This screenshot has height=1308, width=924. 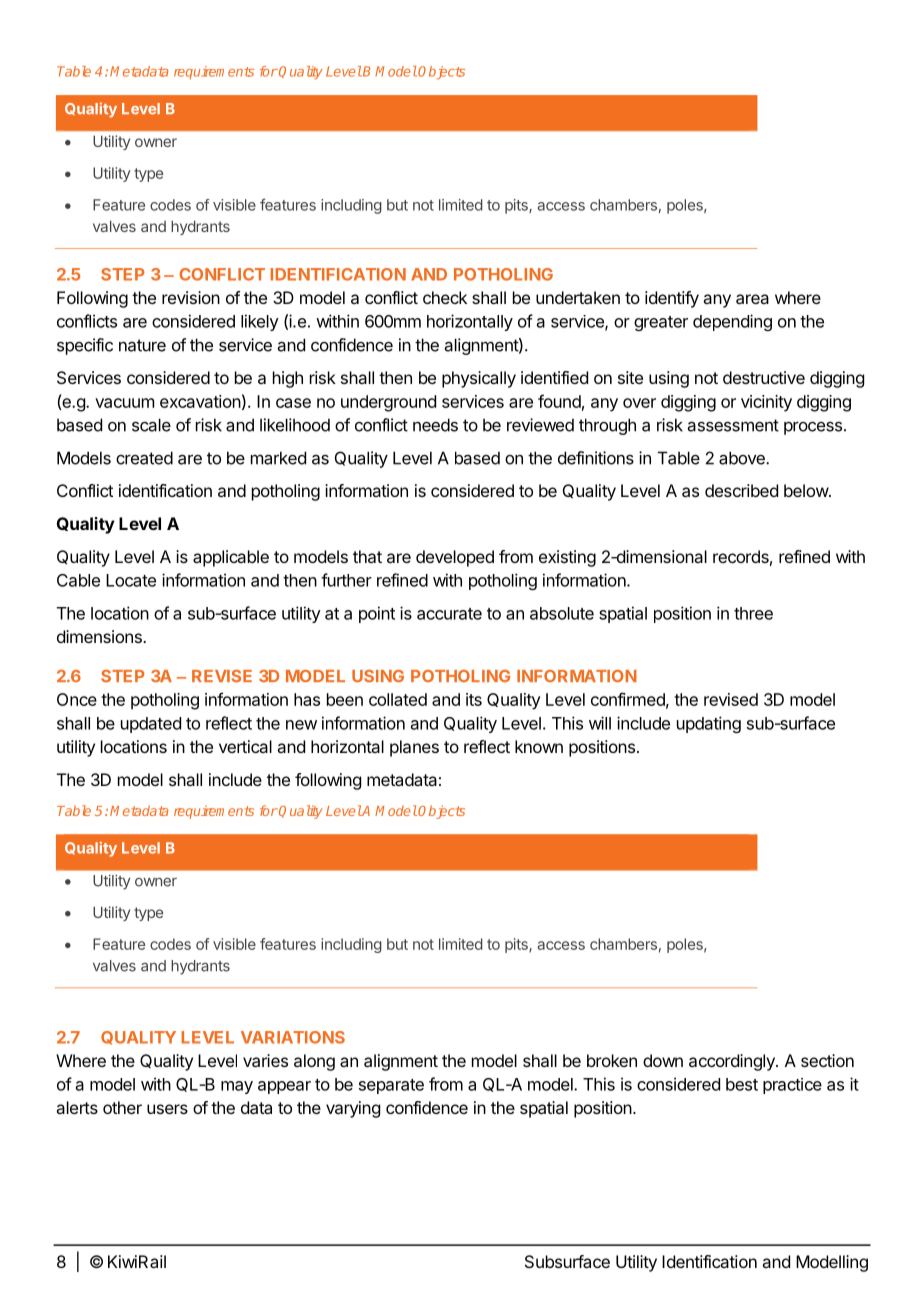 I want to click on check, so click(x=445, y=297).
